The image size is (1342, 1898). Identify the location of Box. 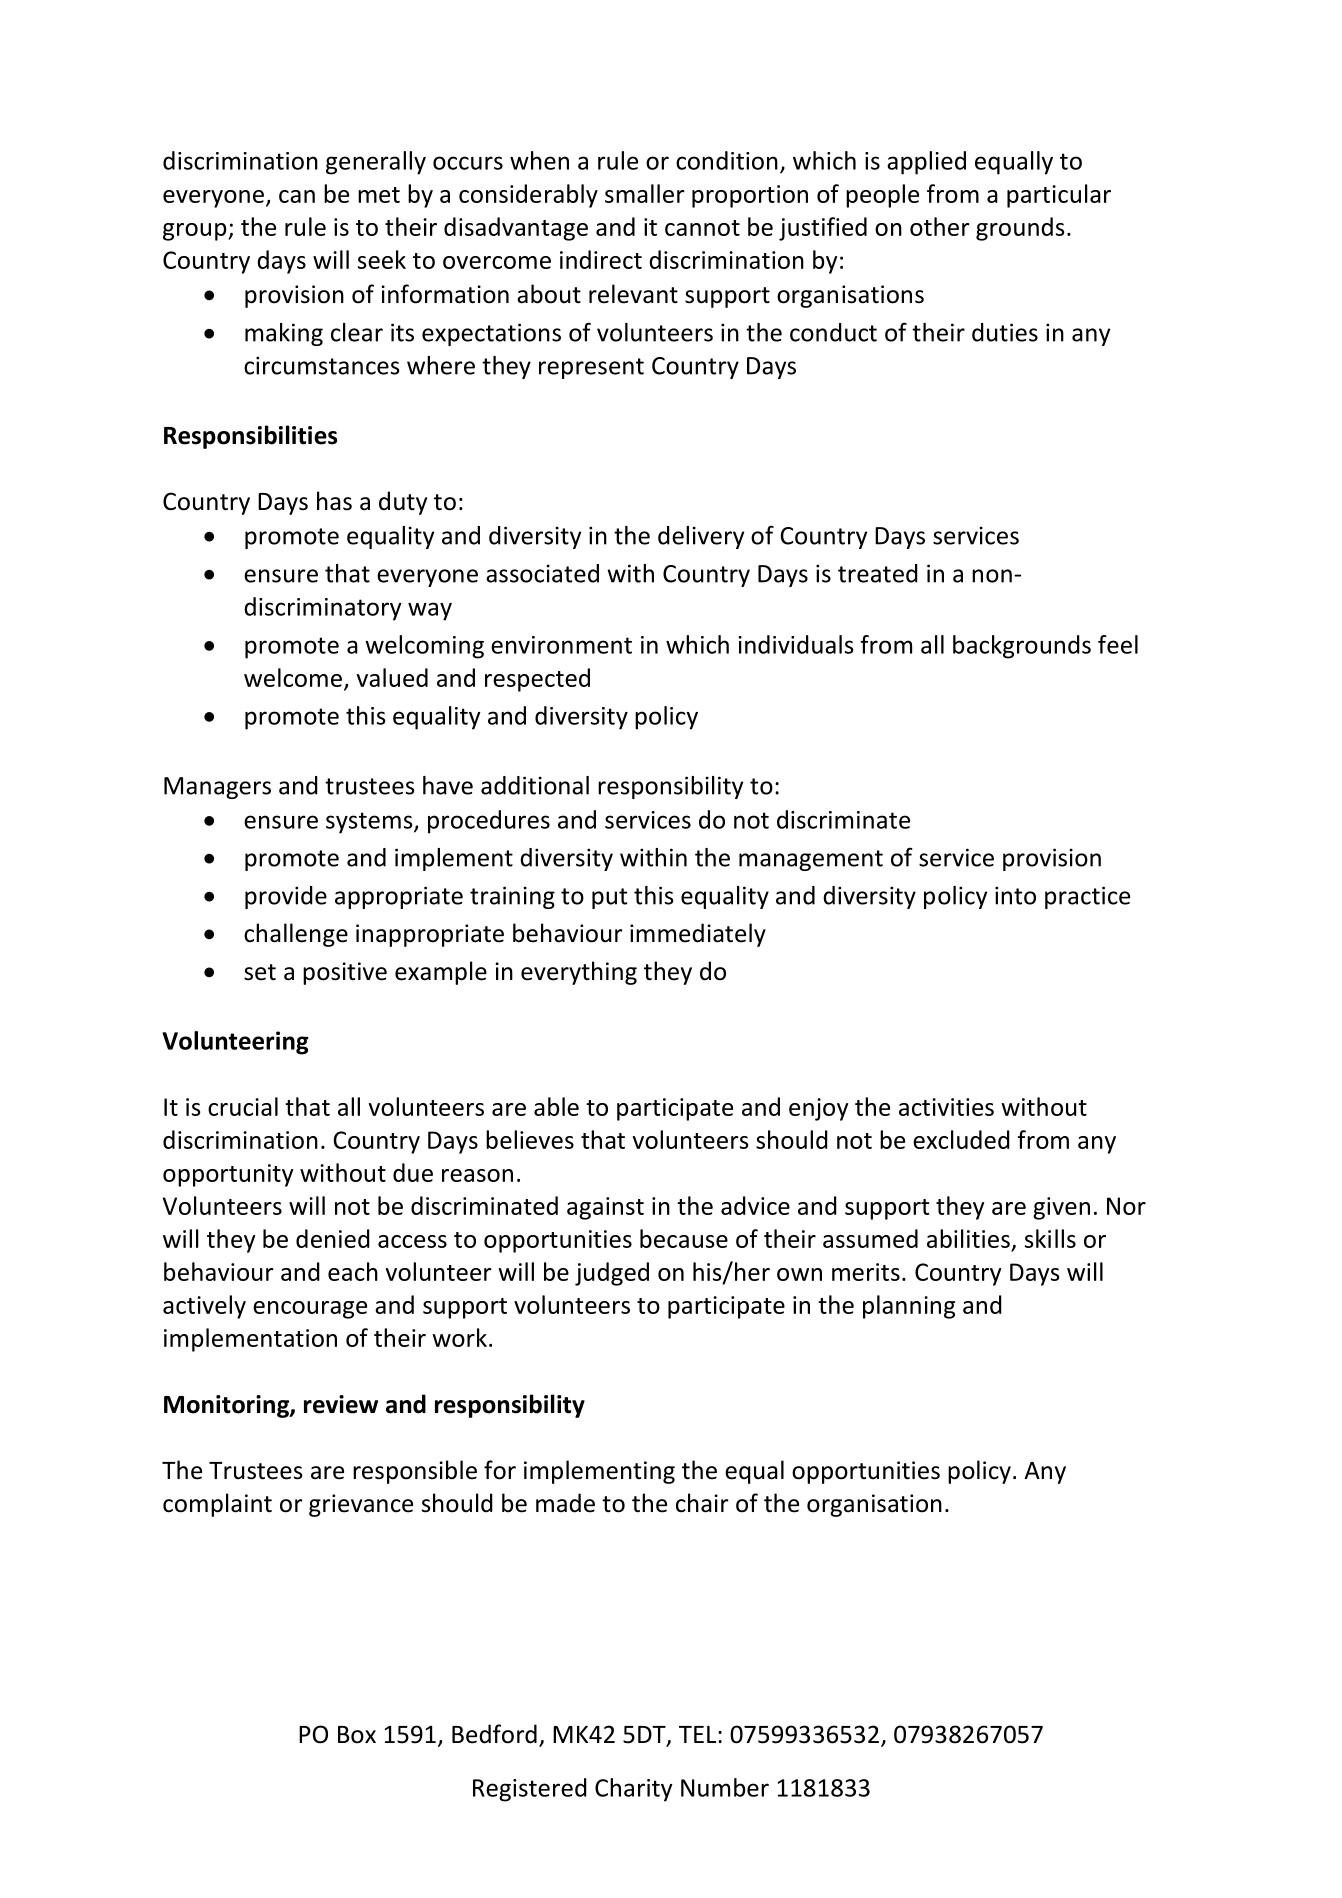
(357, 1735).
